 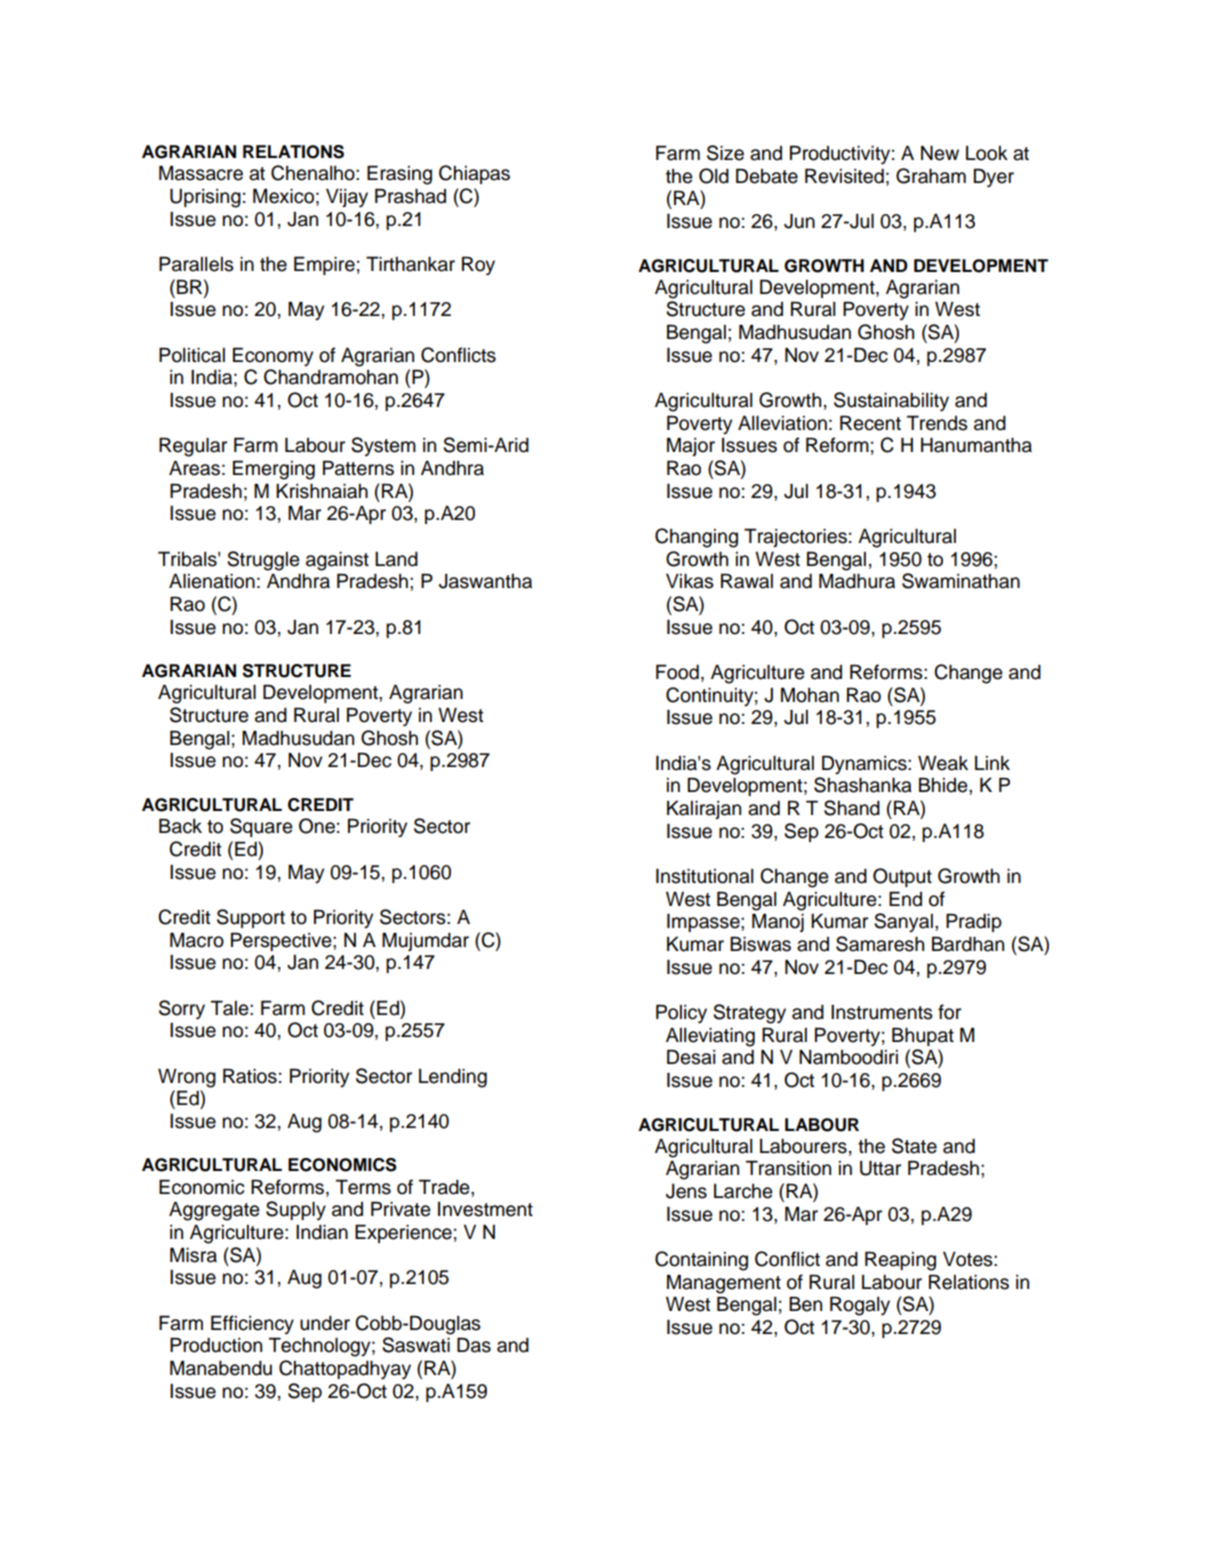 What do you see at coordinates (931, 176) in the screenshot?
I see `Graham` at bounding box center [931, 176].
